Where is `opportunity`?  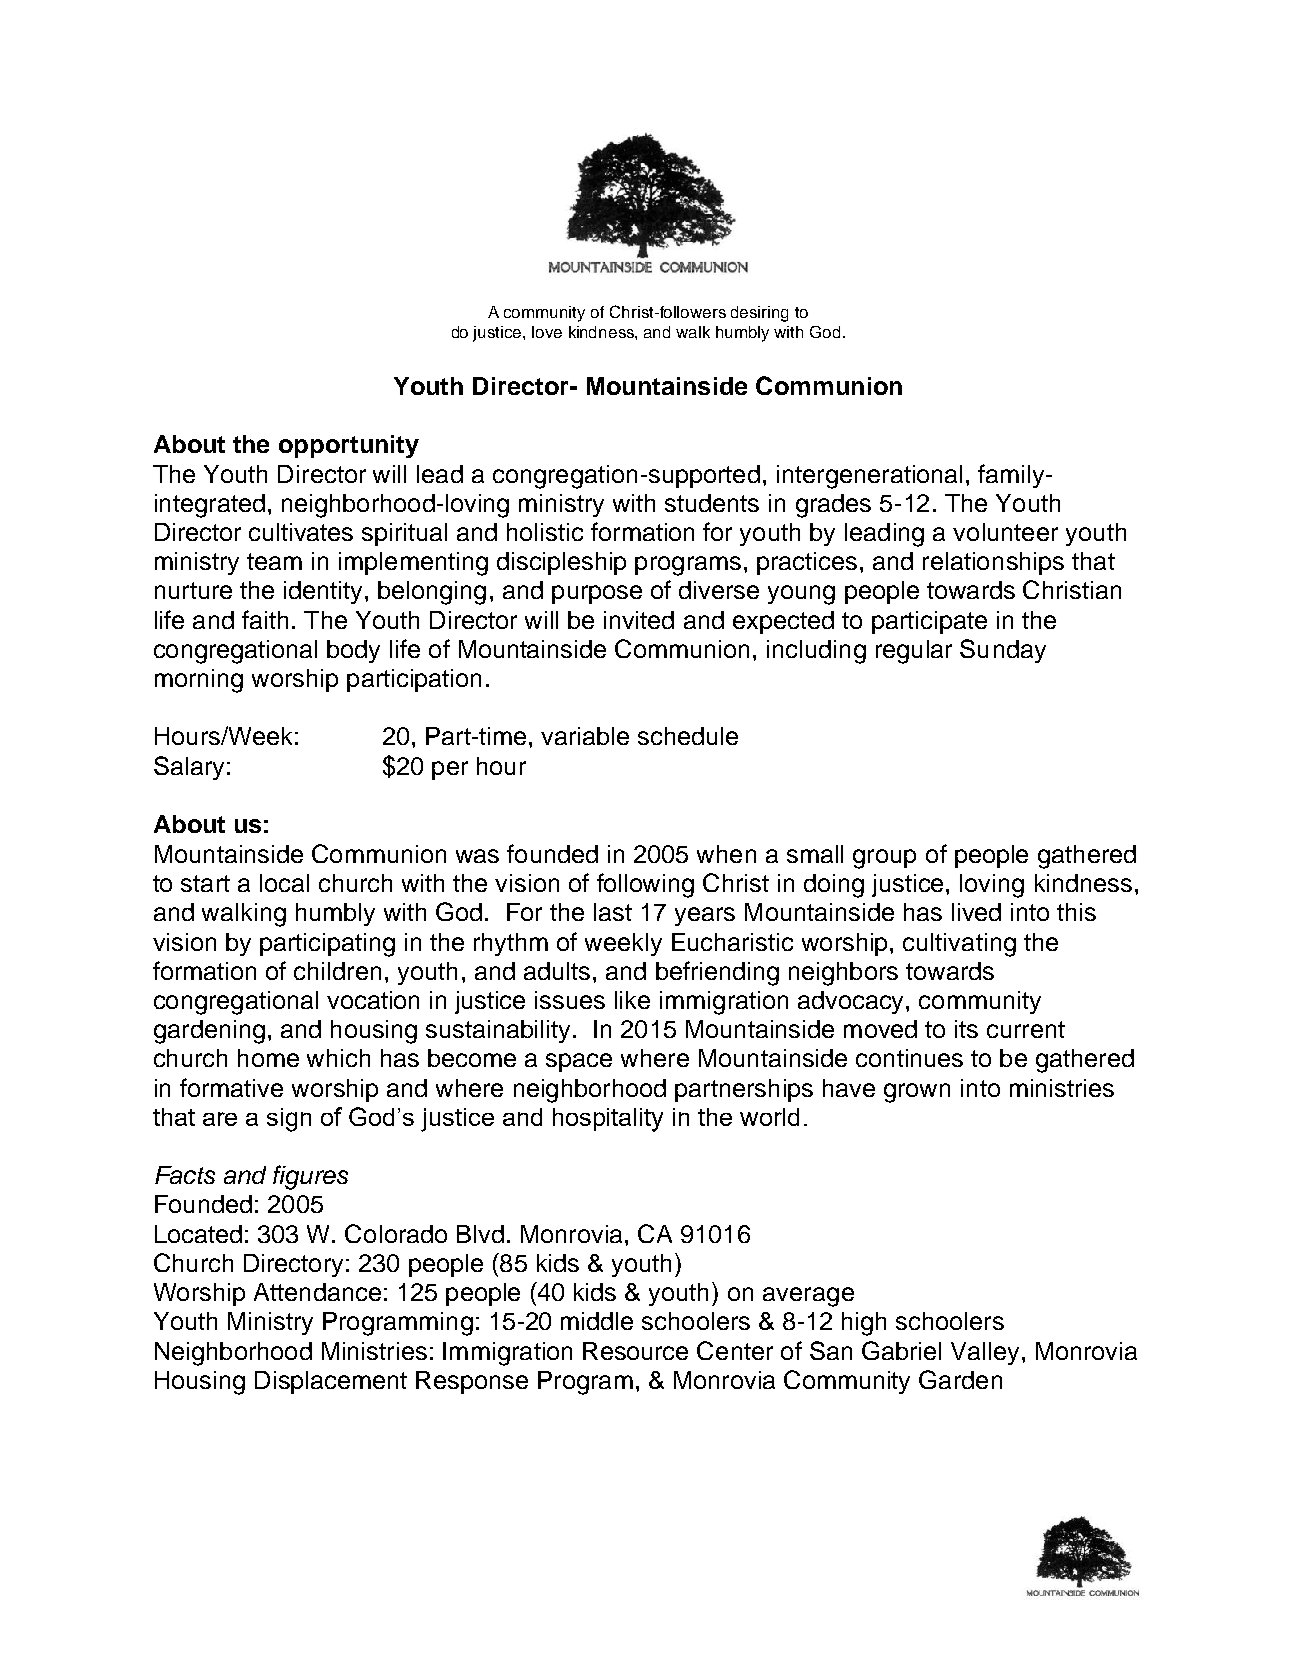
opportunity is located at coordinates (349, 446).
